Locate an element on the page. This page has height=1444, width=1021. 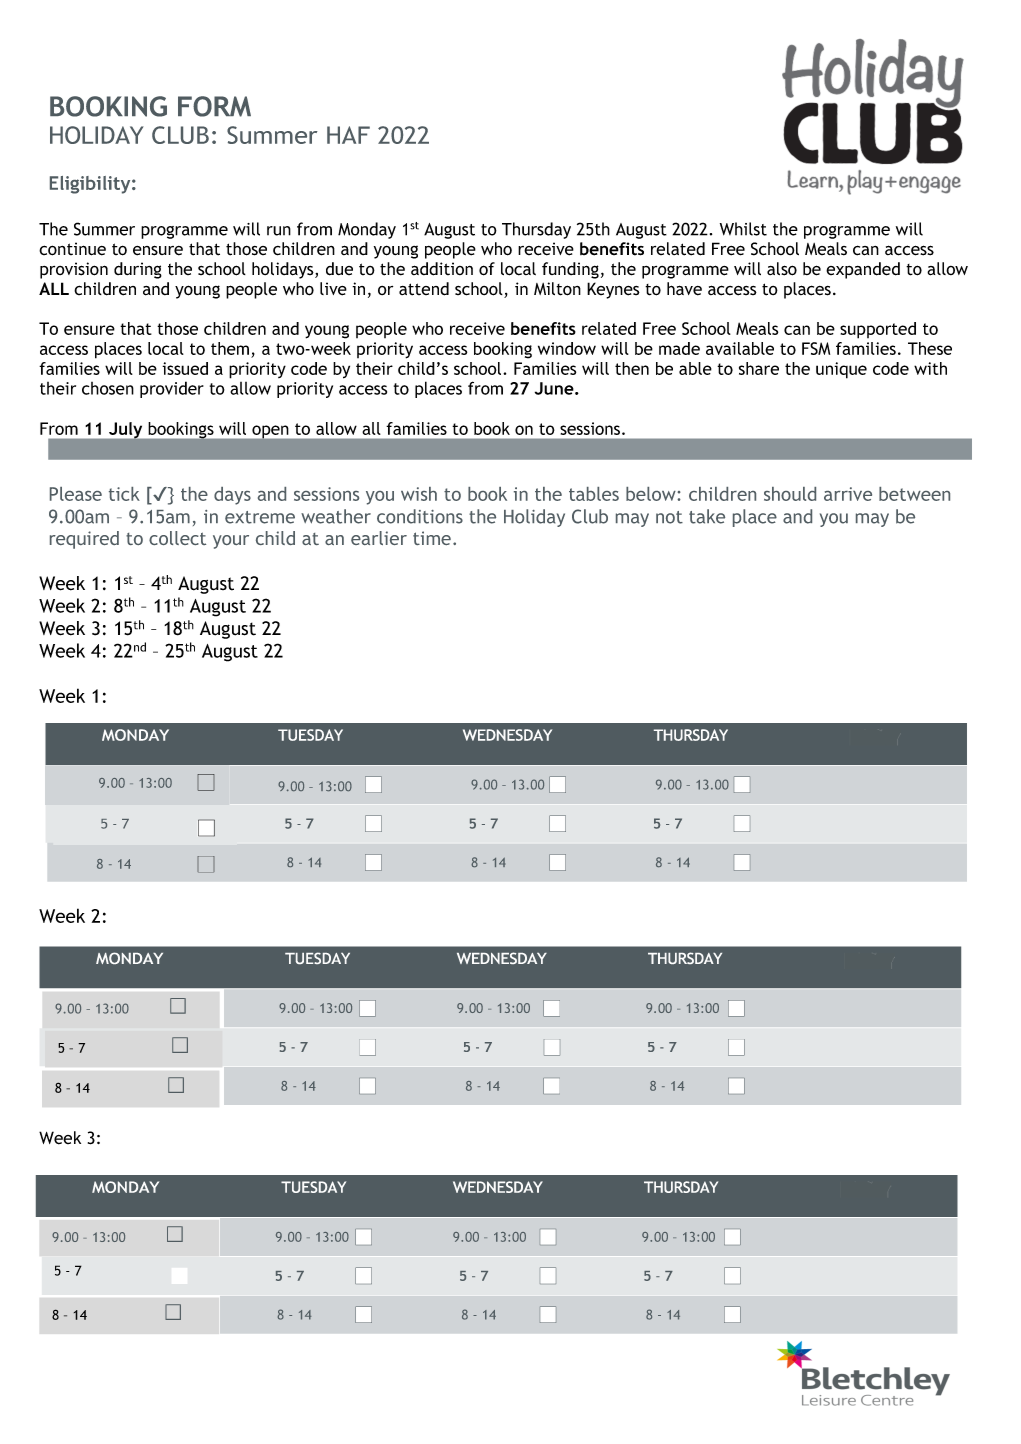
during is located at coordinates (138, 270).
